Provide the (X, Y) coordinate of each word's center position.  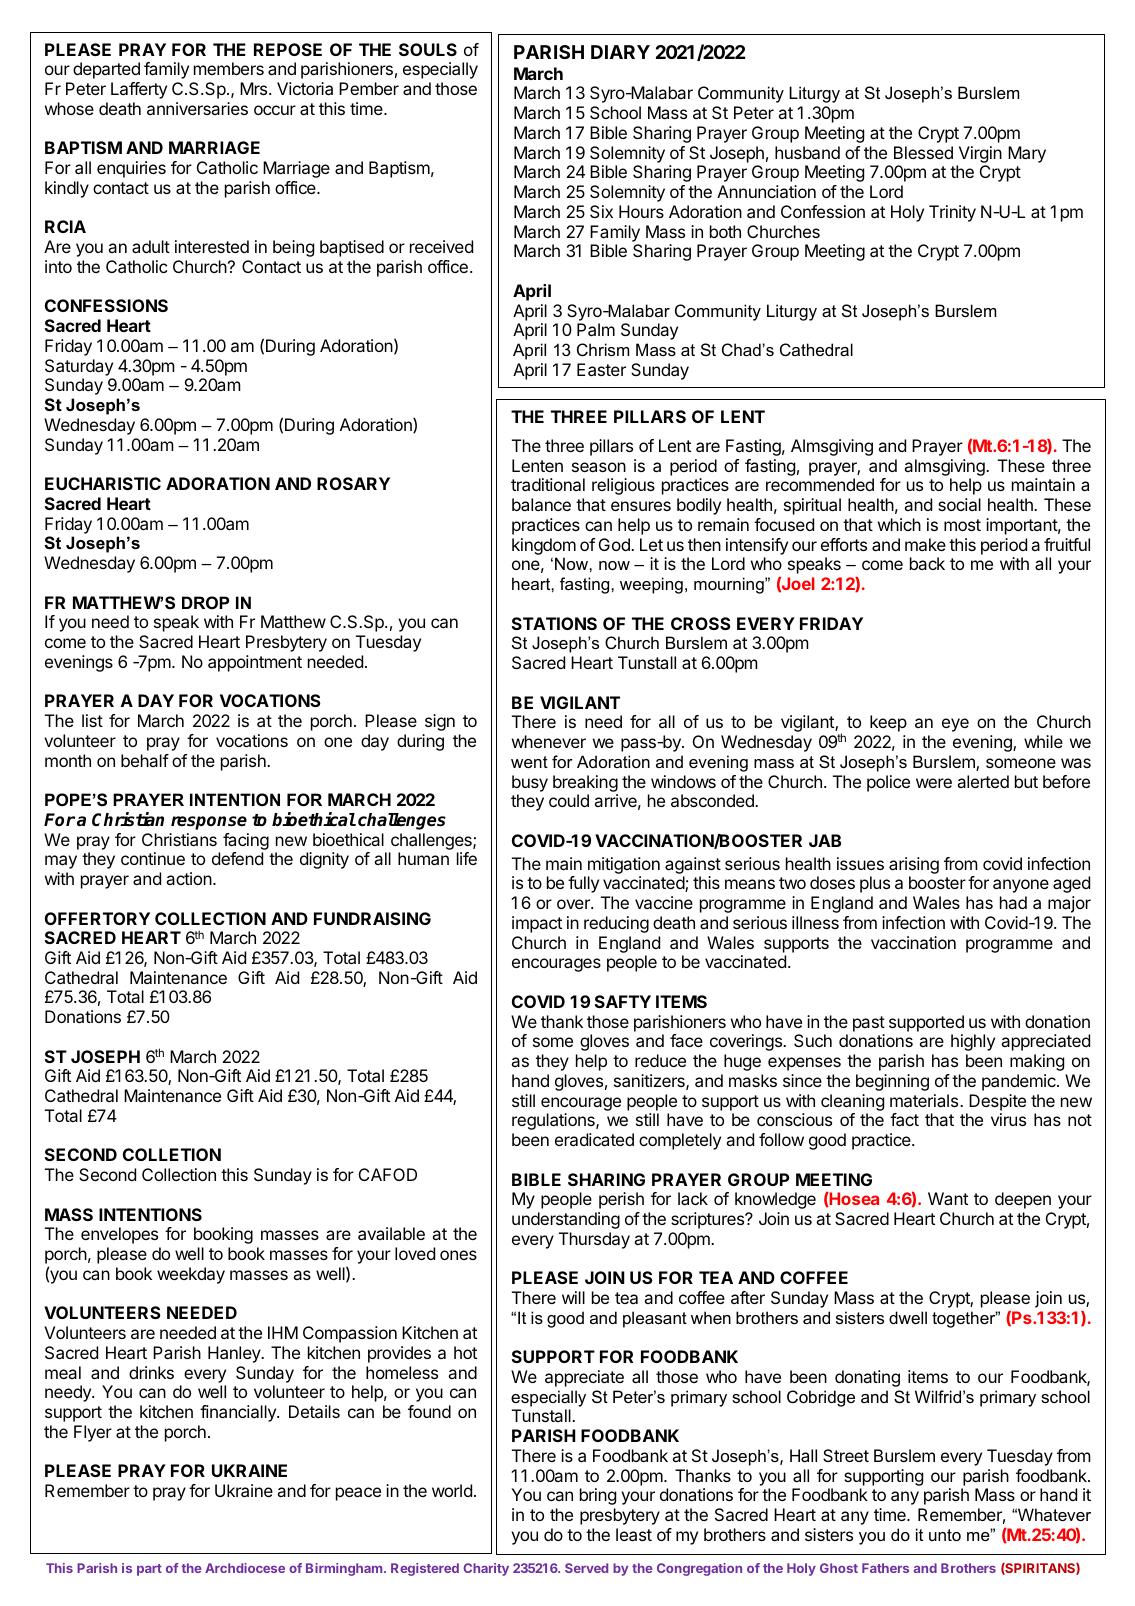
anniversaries (197, 108)
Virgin (980, 154)
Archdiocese (245, 1568)
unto (945, 1535)
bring (598, 1496)
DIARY (620, 52)
